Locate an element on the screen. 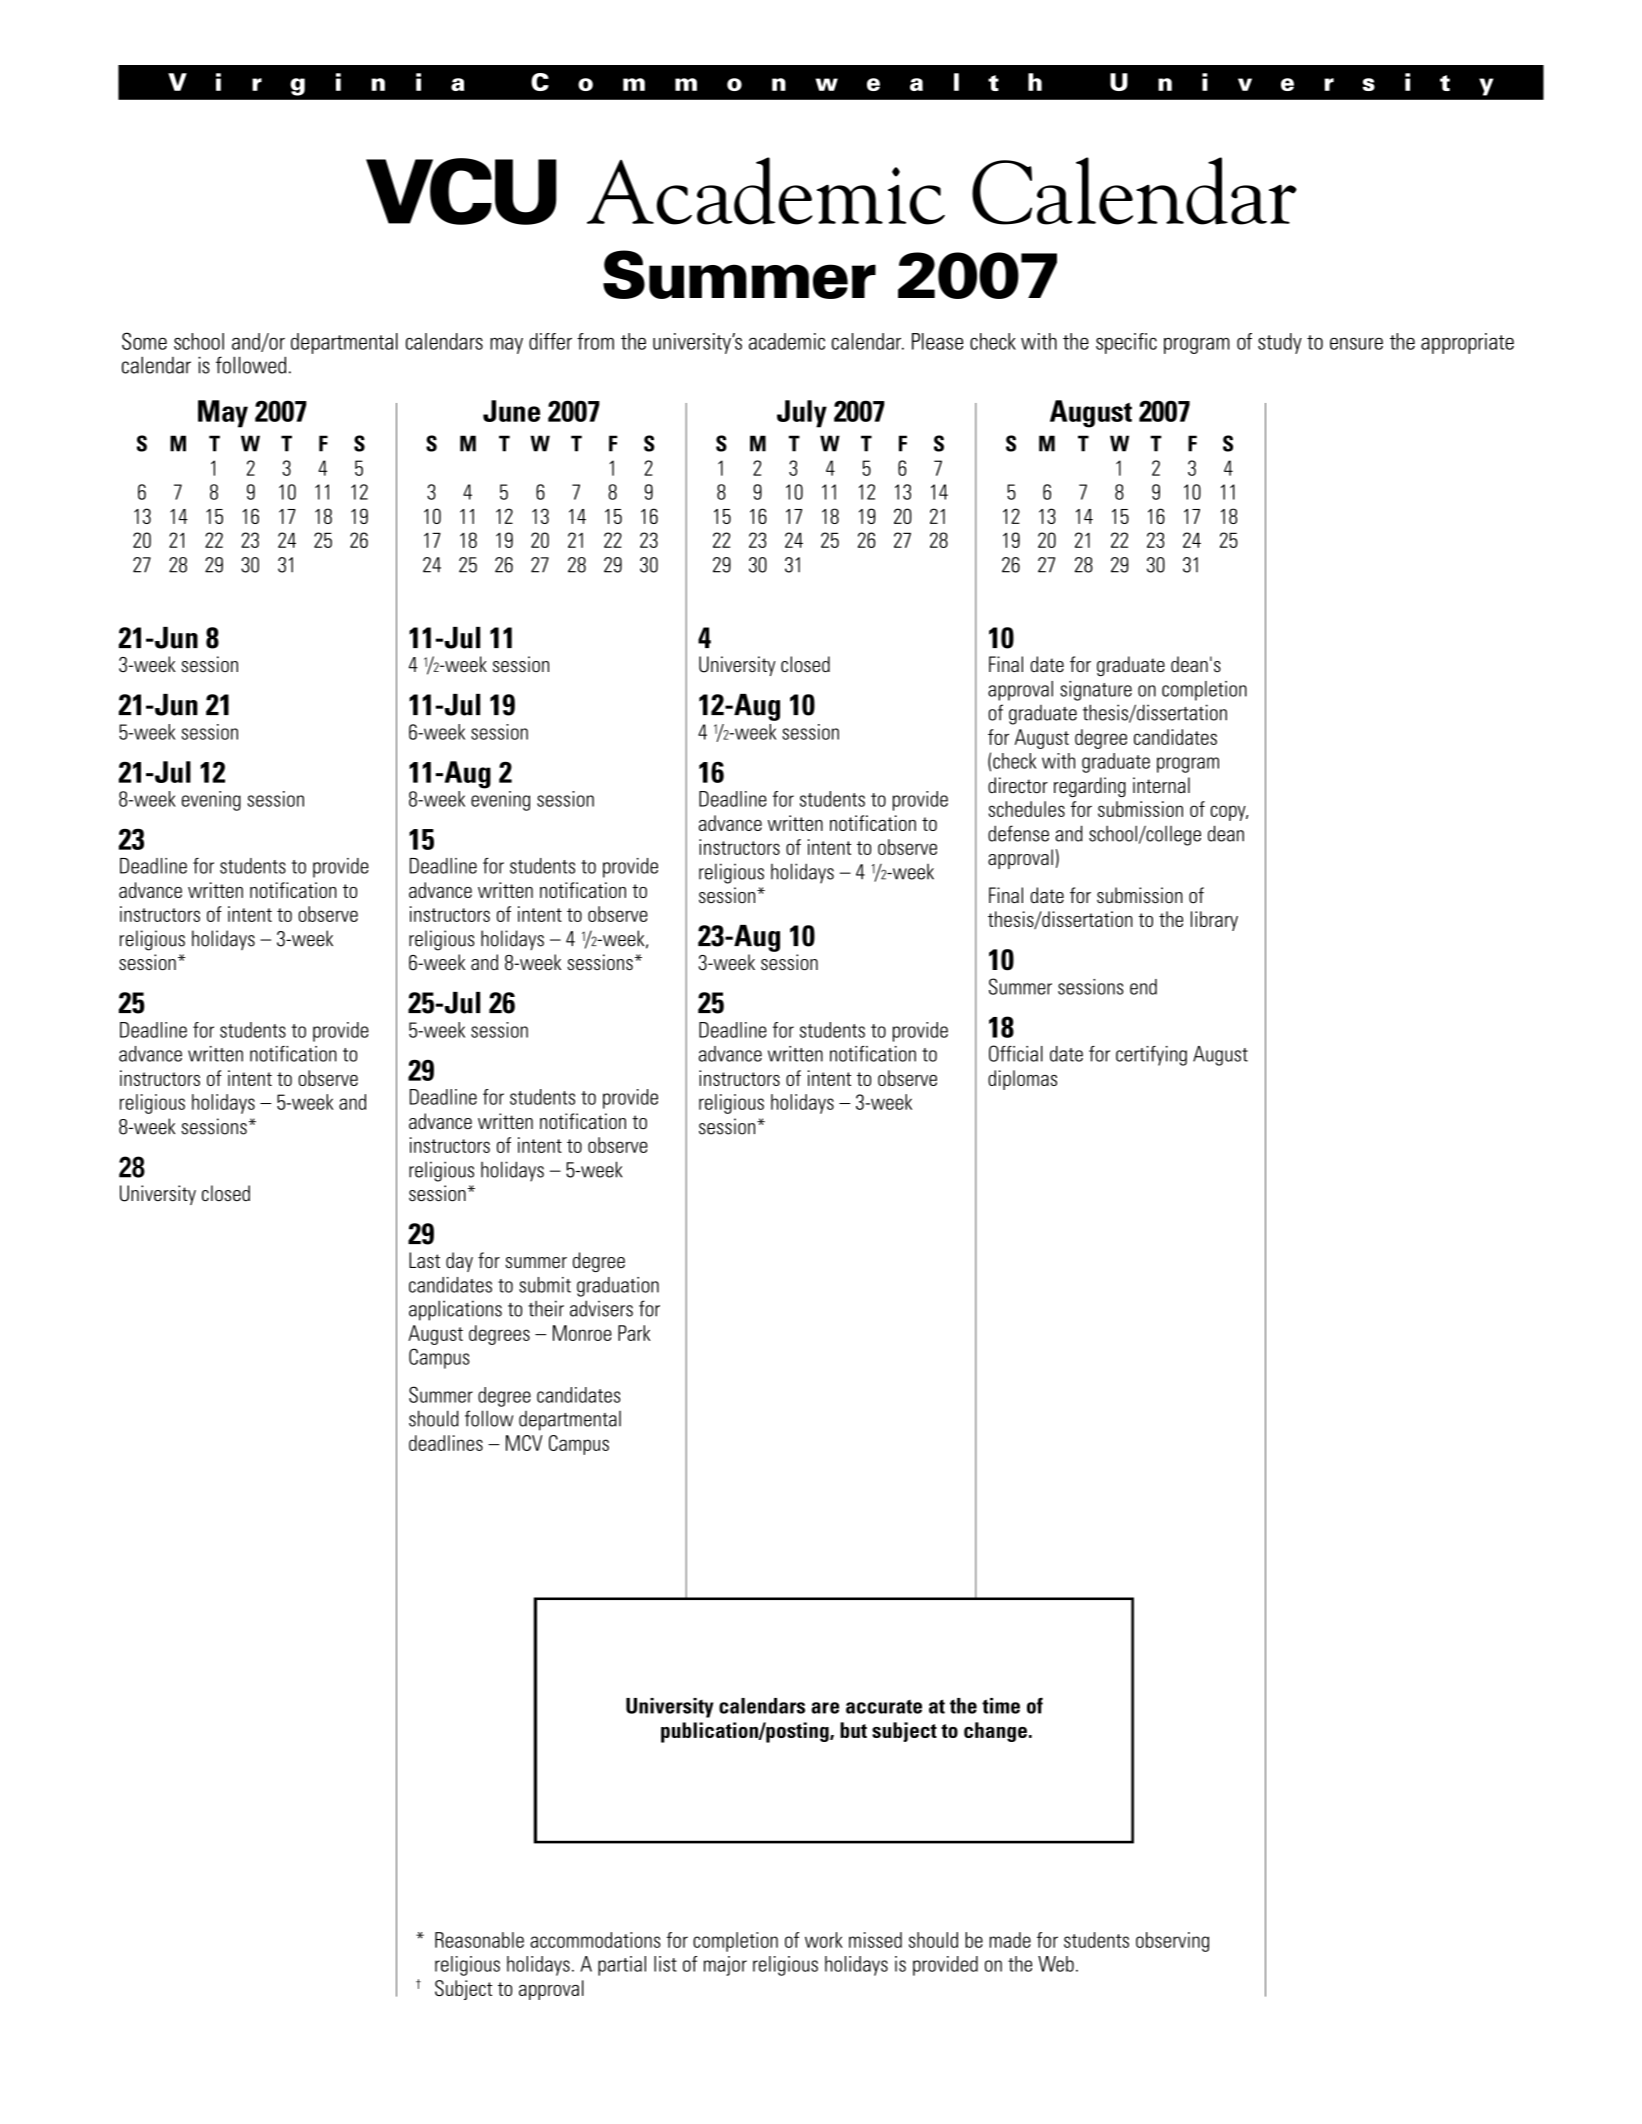 Image resolution: width=1642 pixels, height=2124 pixels. Reasonable is located at coordinates (479, 1940).
